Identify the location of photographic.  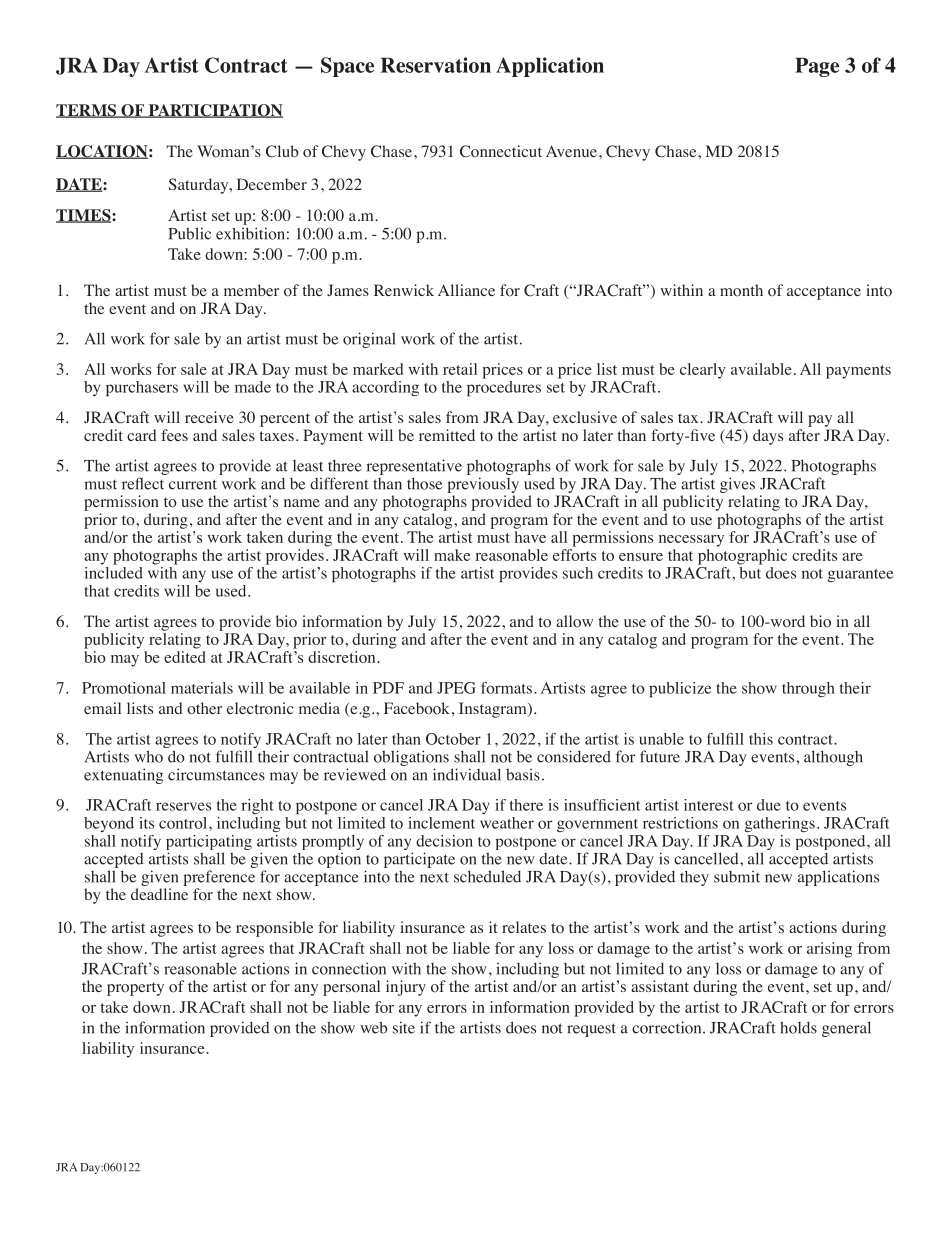
(742, 557).
